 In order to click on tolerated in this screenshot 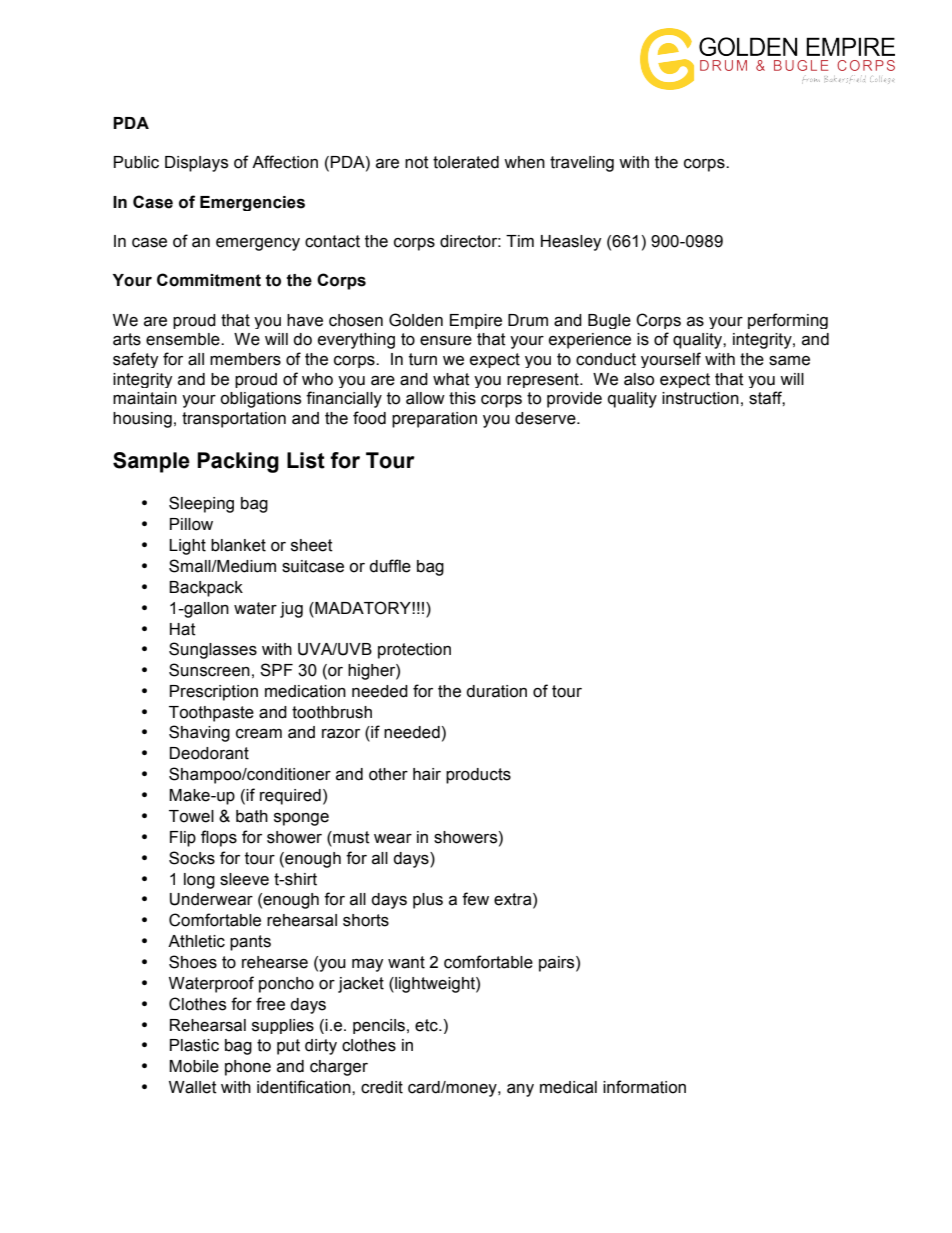, I will do `click(466, 162)`.
